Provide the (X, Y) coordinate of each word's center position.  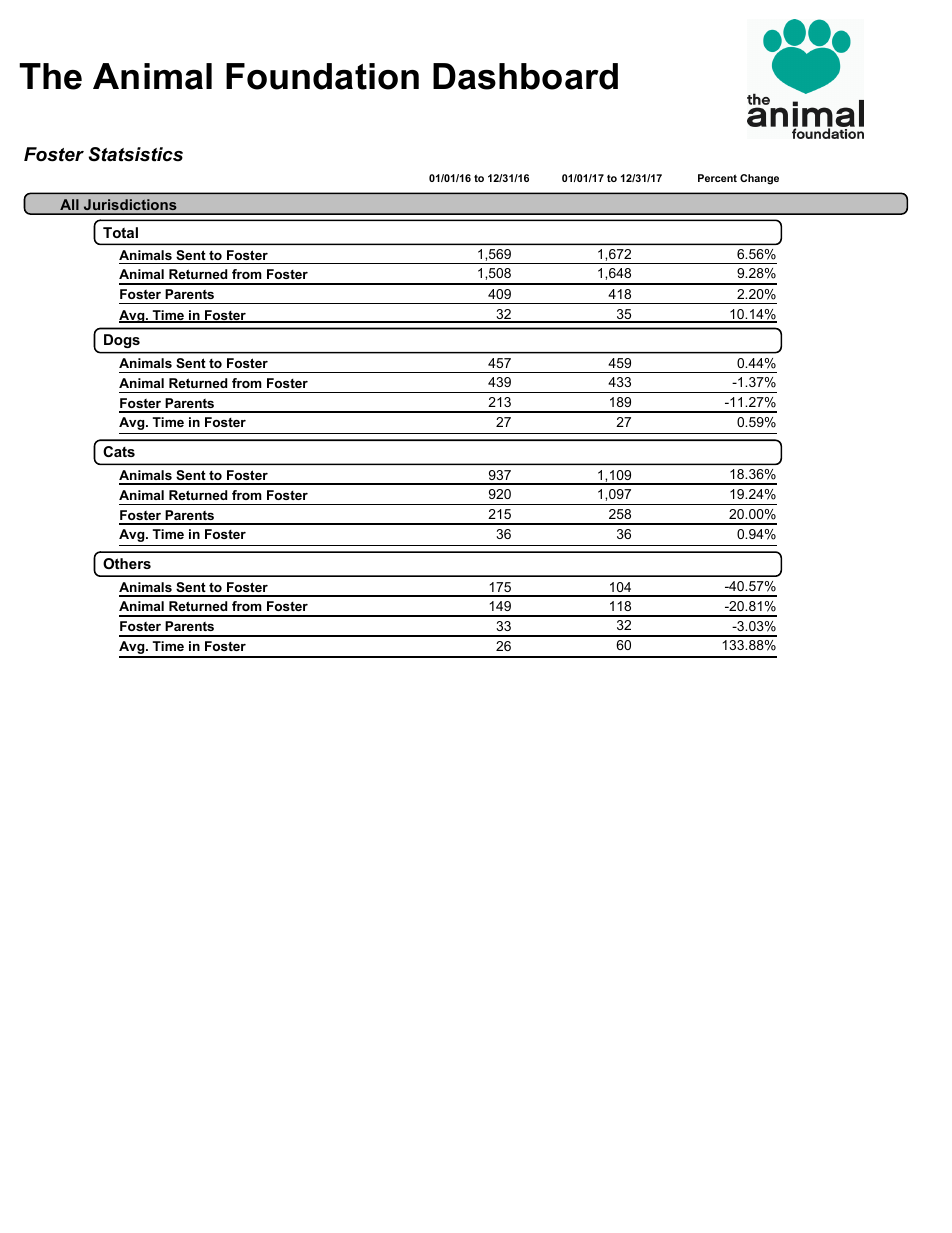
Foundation (322, 76)
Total (120, 232)
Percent (717, 178)
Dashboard (525, 76)
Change (759, 179)
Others (127, 563)
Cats (119, 451)
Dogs (122, 341)
